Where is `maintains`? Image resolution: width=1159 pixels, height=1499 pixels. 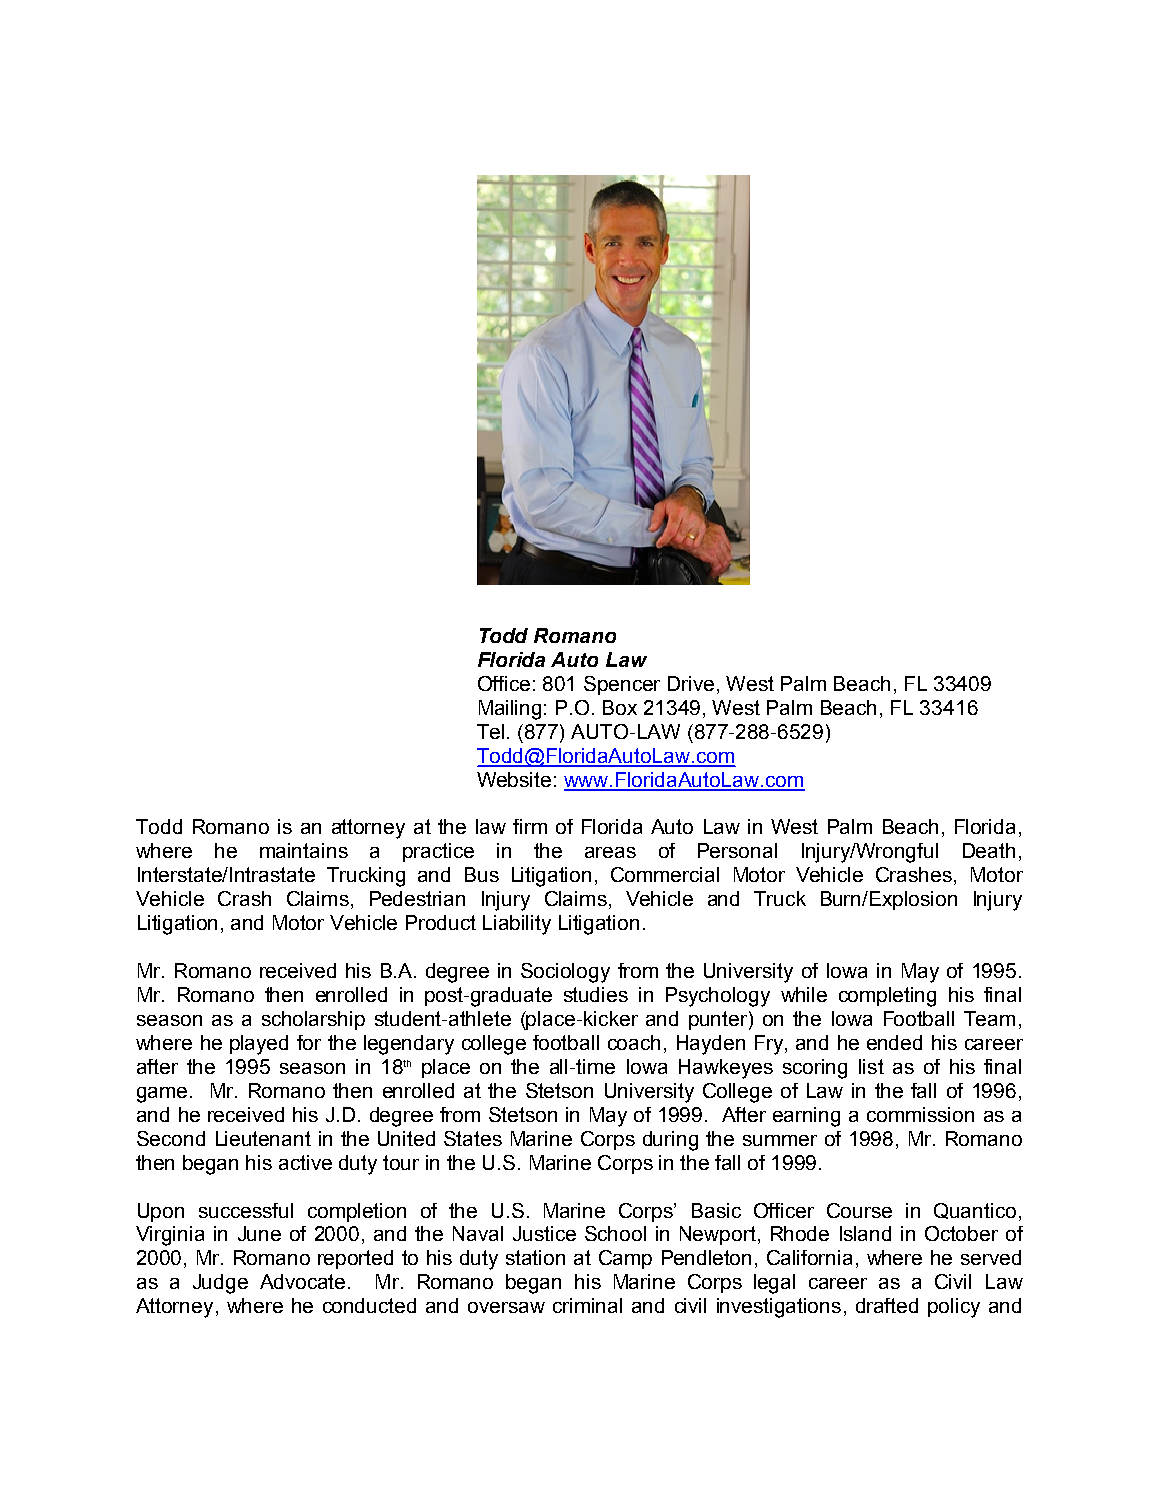 maintains is located at coordinates (304, 850).
